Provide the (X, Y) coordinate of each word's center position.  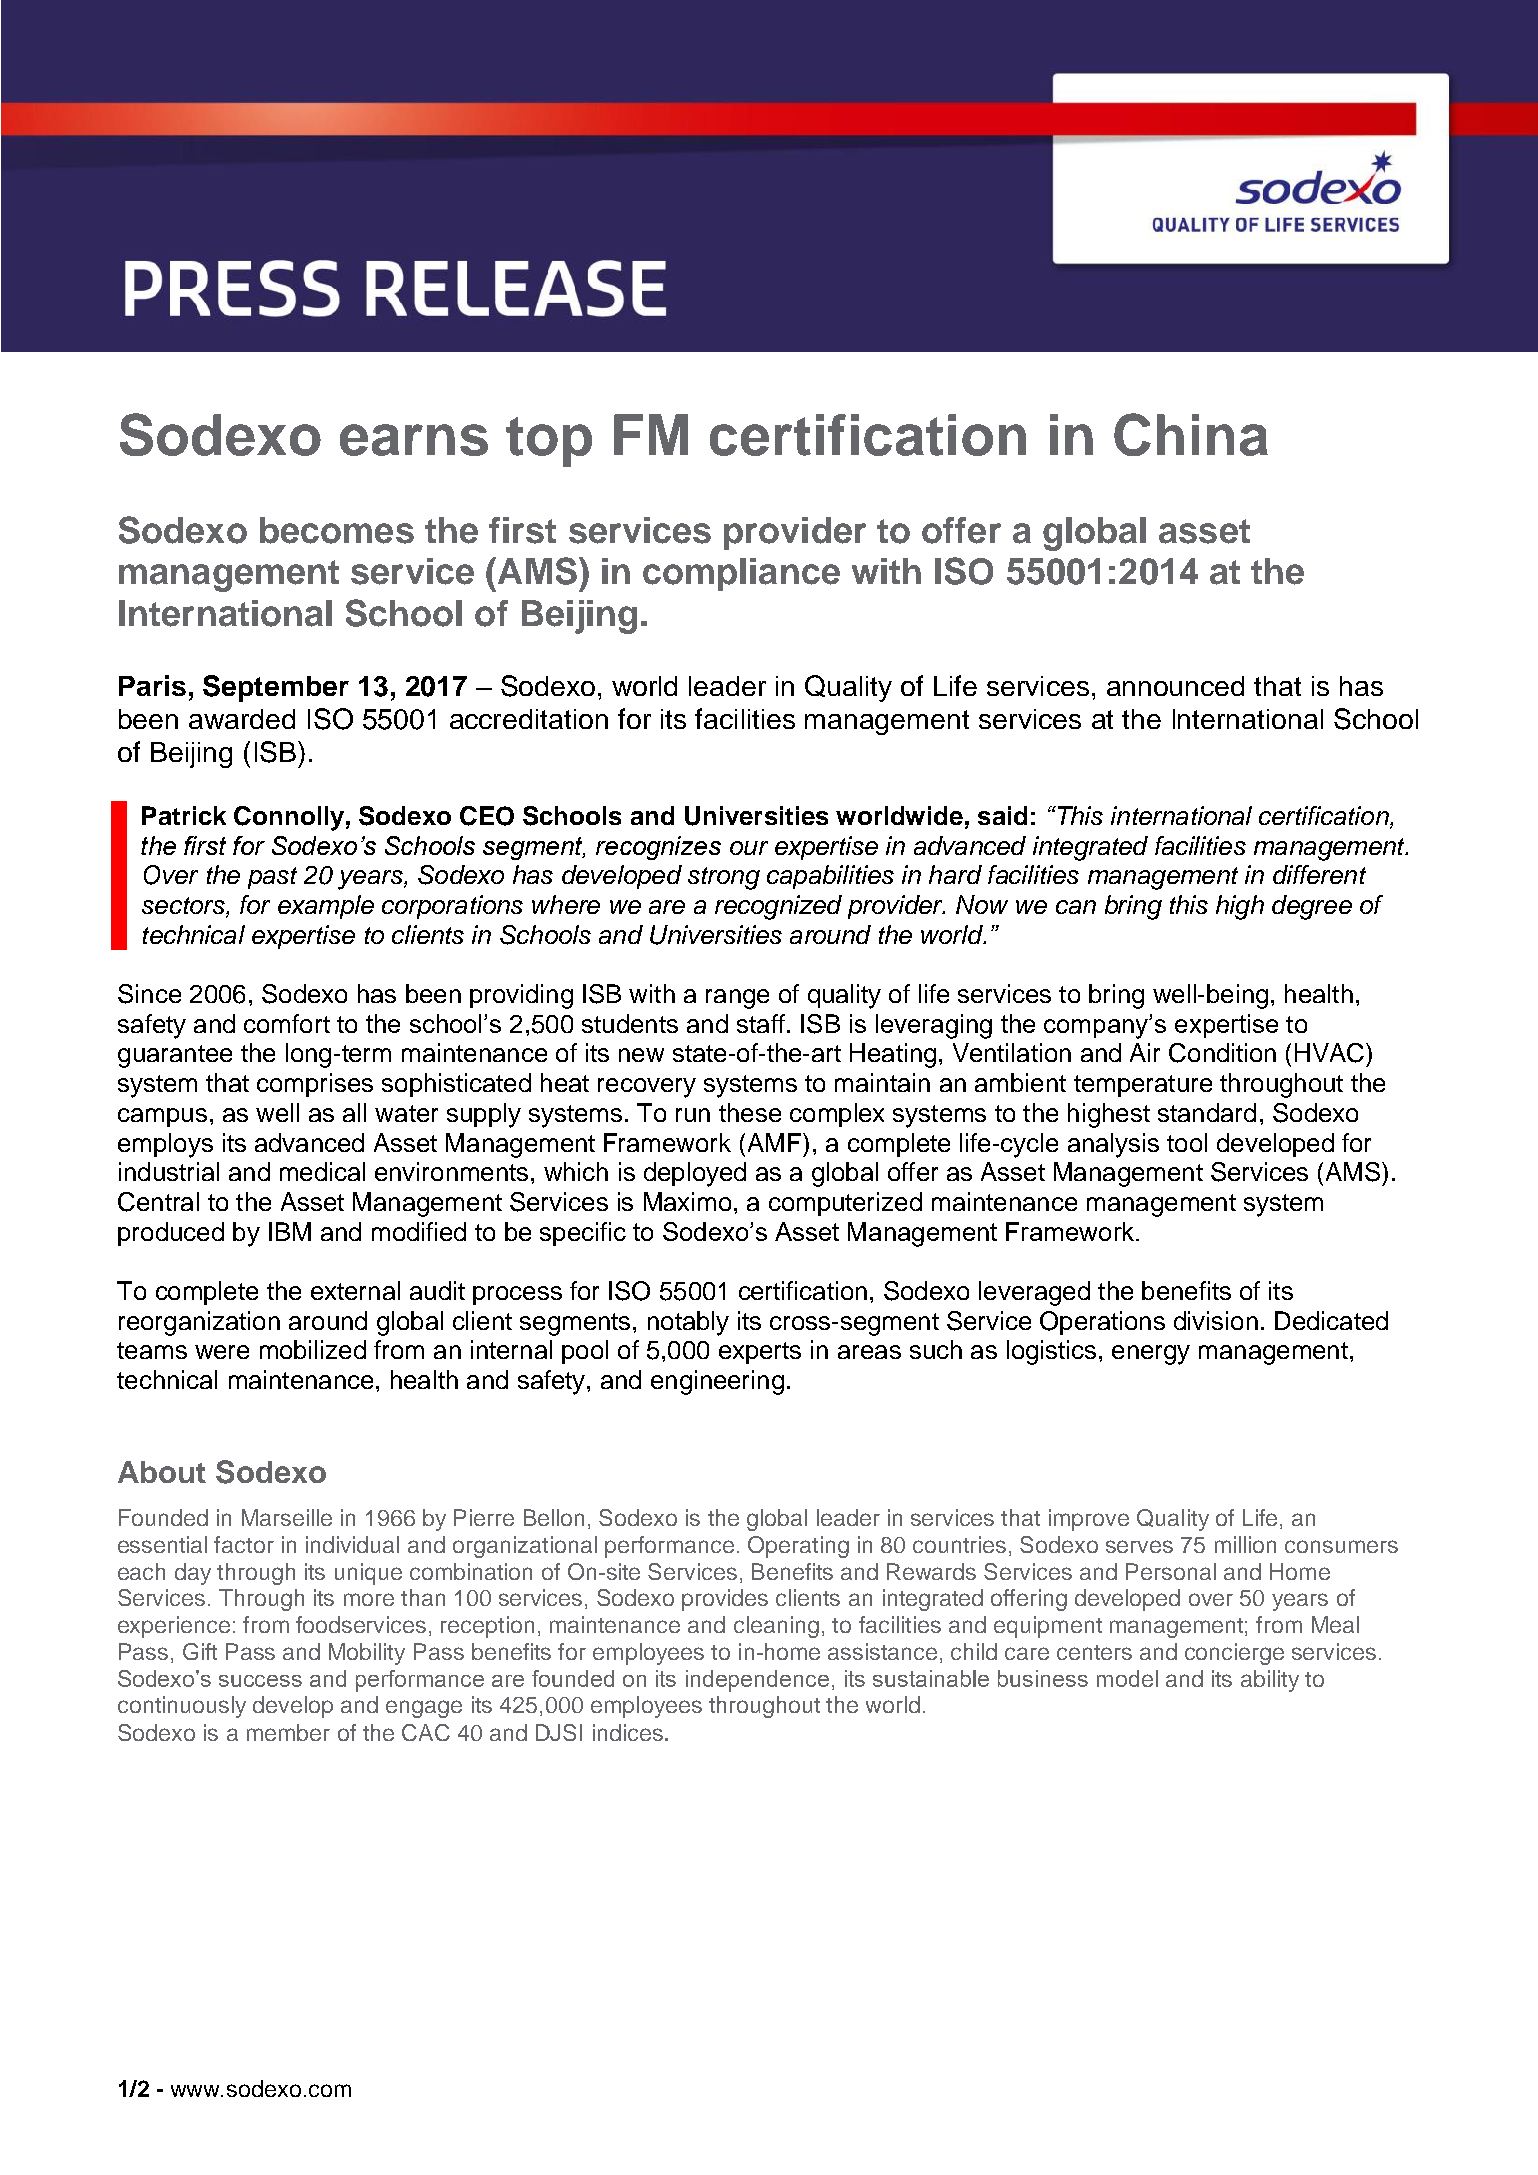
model (1127, 1678)
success (260, 1681)
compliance (741, 574)
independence (757, 1681)
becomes (337, 530)
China (1191, 434)
